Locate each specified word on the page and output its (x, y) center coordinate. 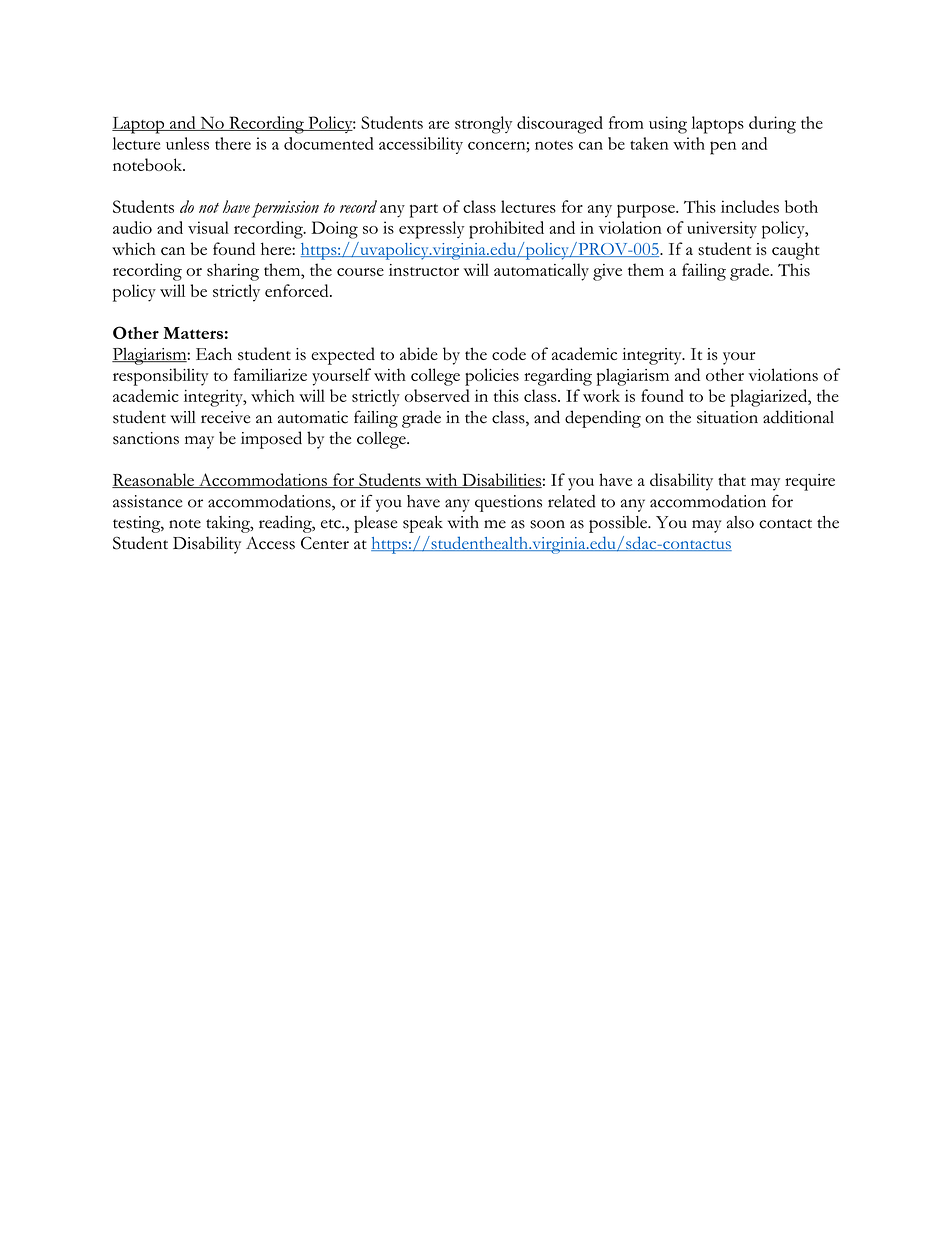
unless (187, 143)
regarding (558, 377)
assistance (147, 501)
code (509, 353)
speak (423, 524)
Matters (193, 333)
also (740, 522)
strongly (483, 125)
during (772, 125)
